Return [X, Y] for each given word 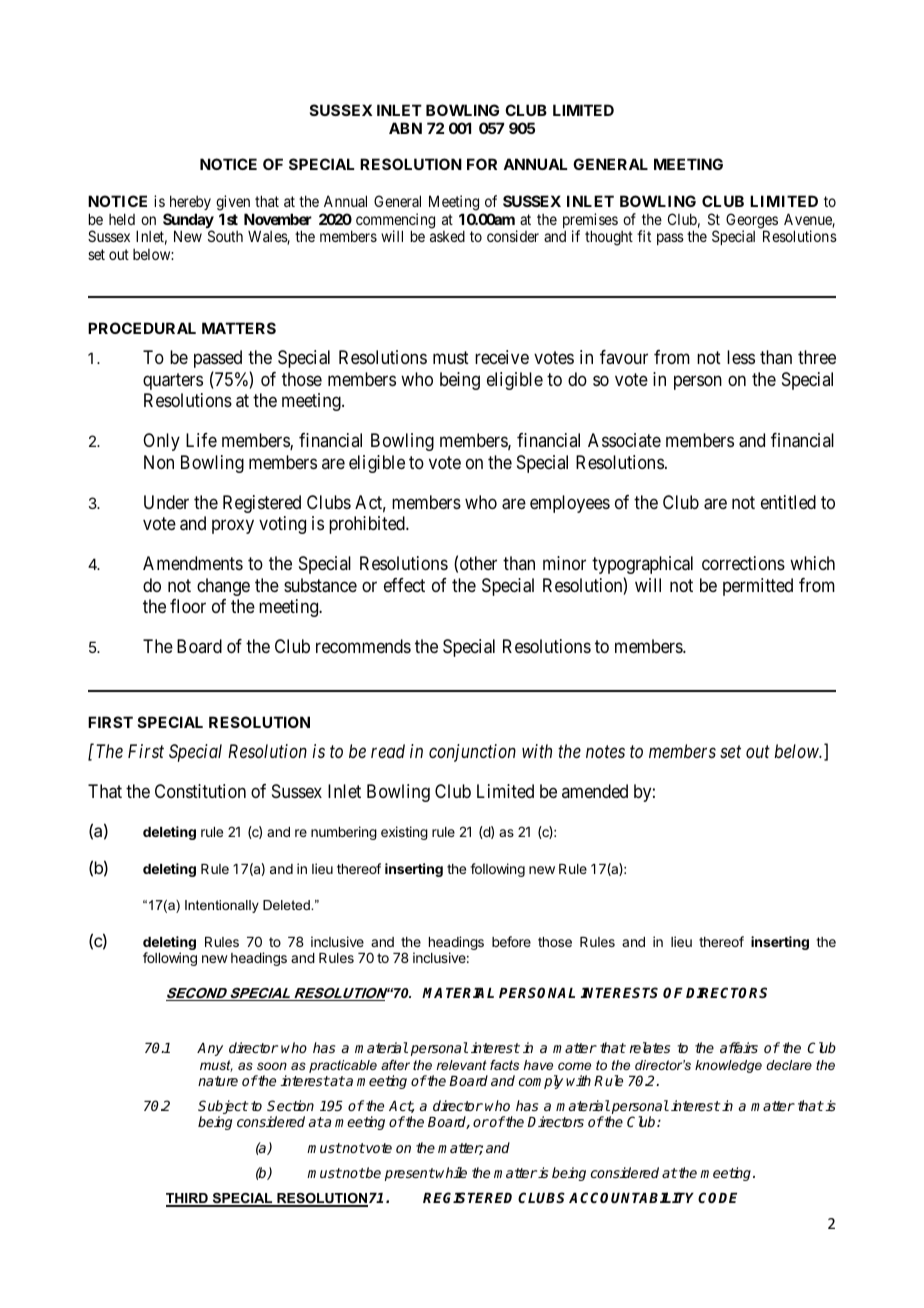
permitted [758, 587]
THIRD [188, 1199]
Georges [752, 222]
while [451, 1172]
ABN [405, 128]
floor [188, 606]
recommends [363, 646]
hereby [190, 202]
